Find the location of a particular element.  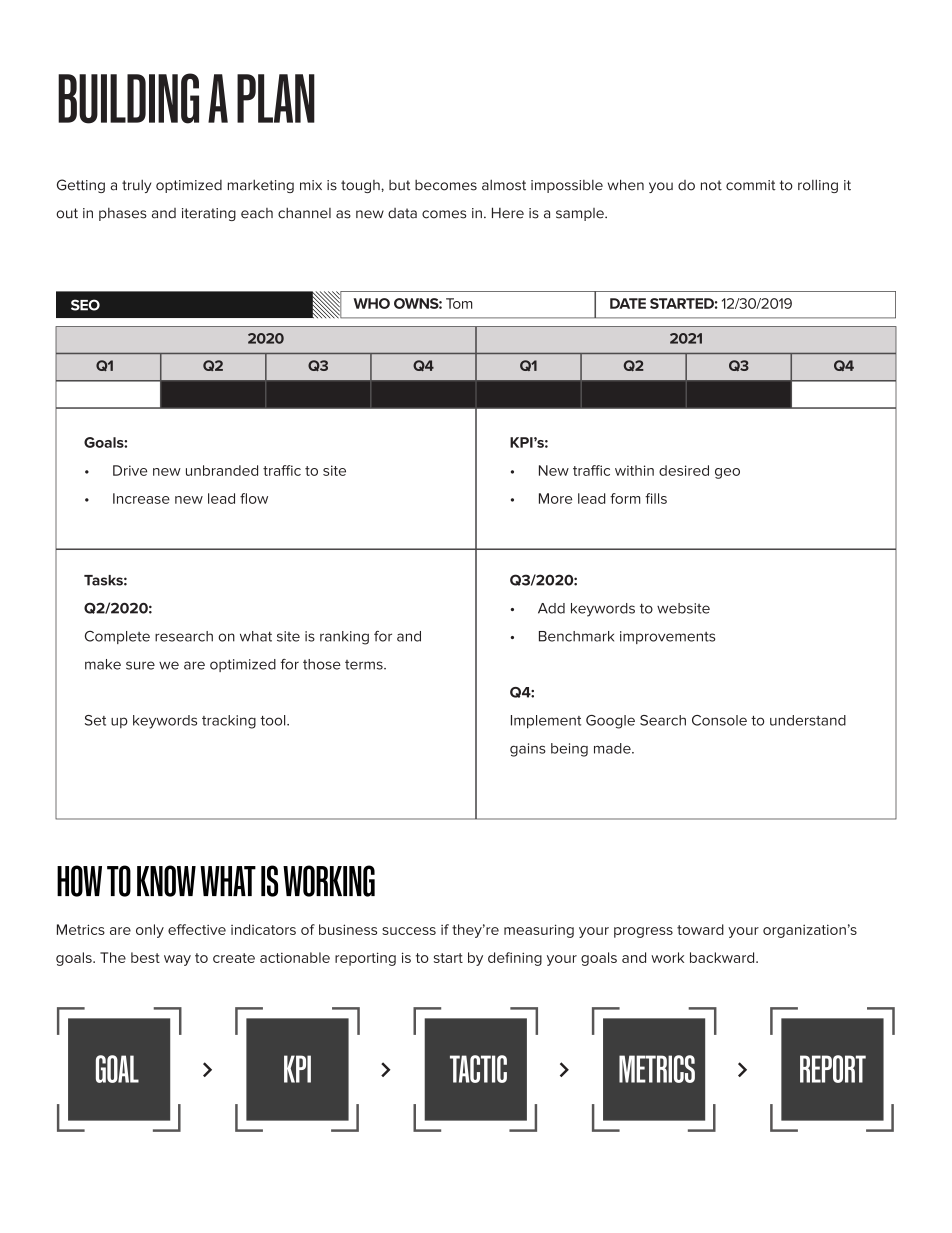

TACTIC is located at coordinates (478, 1069).
